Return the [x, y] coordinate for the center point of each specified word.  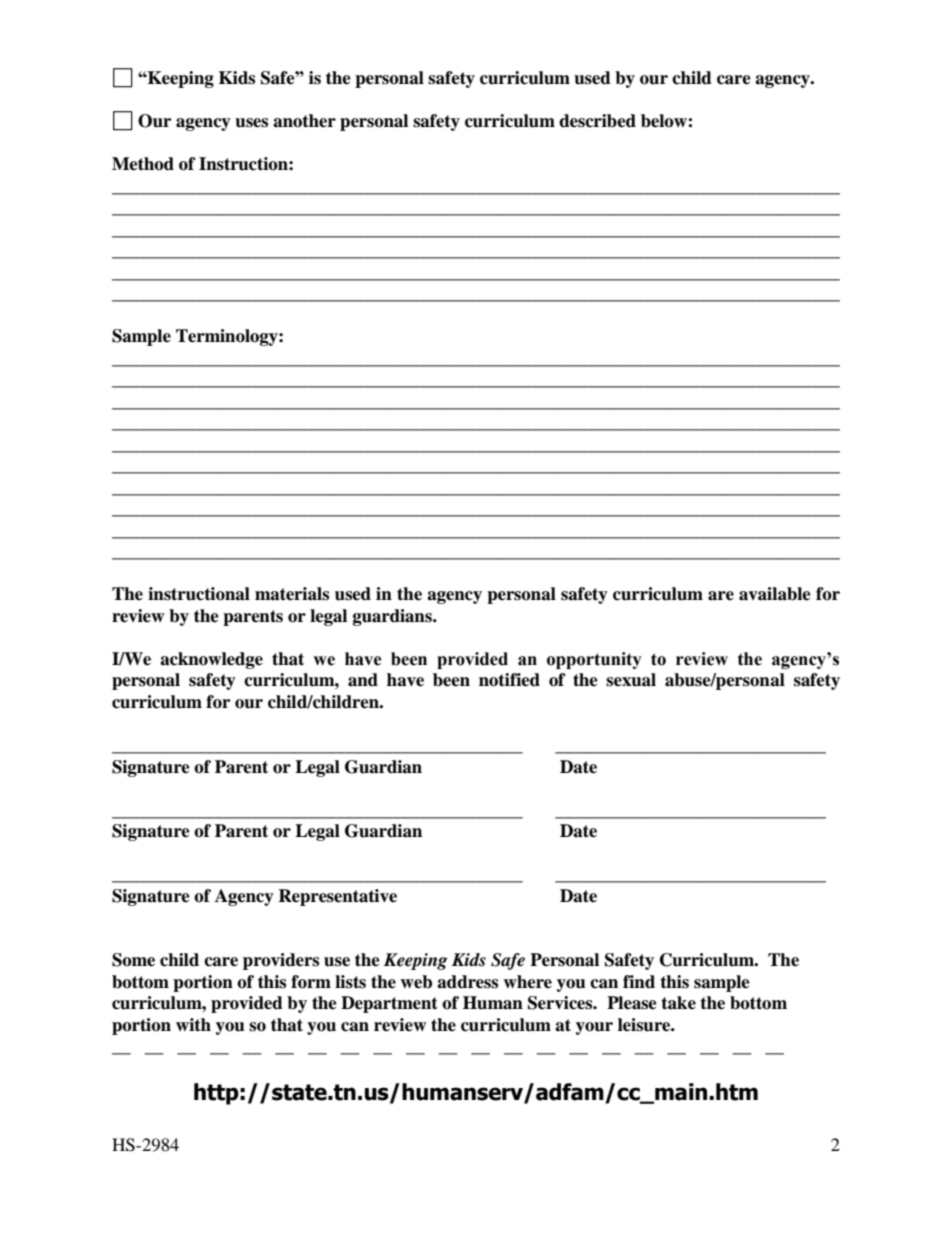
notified [509, 680]
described [597, 121]
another [304, 121]
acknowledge [211, 660]
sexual [631, 680]
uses [251, 123]
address [467, 982]
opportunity [594, 660]
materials [292, 594]
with [193, 1024]
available [775, 594]
